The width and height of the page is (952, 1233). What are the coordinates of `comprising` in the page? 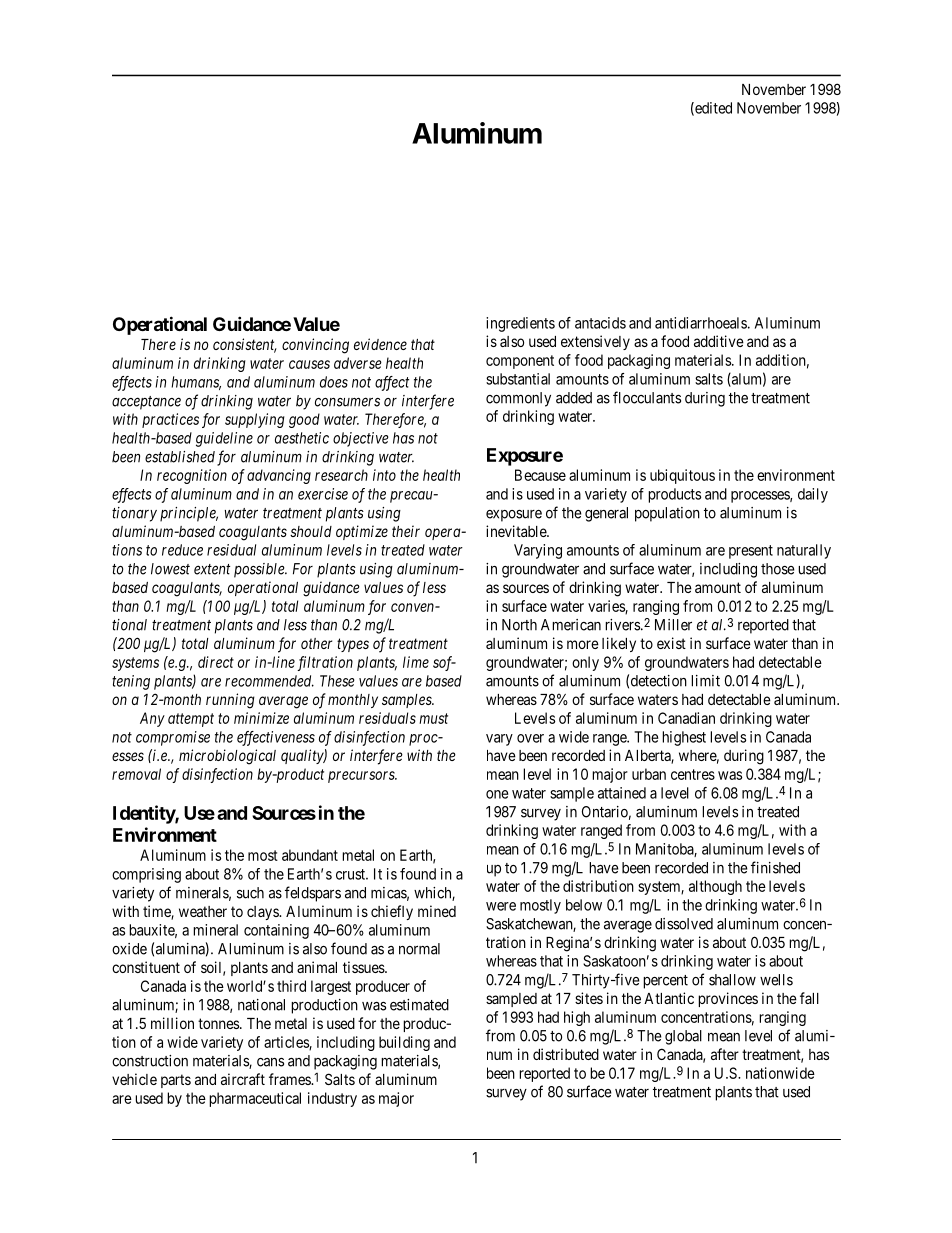 It's located at (146, 875).
